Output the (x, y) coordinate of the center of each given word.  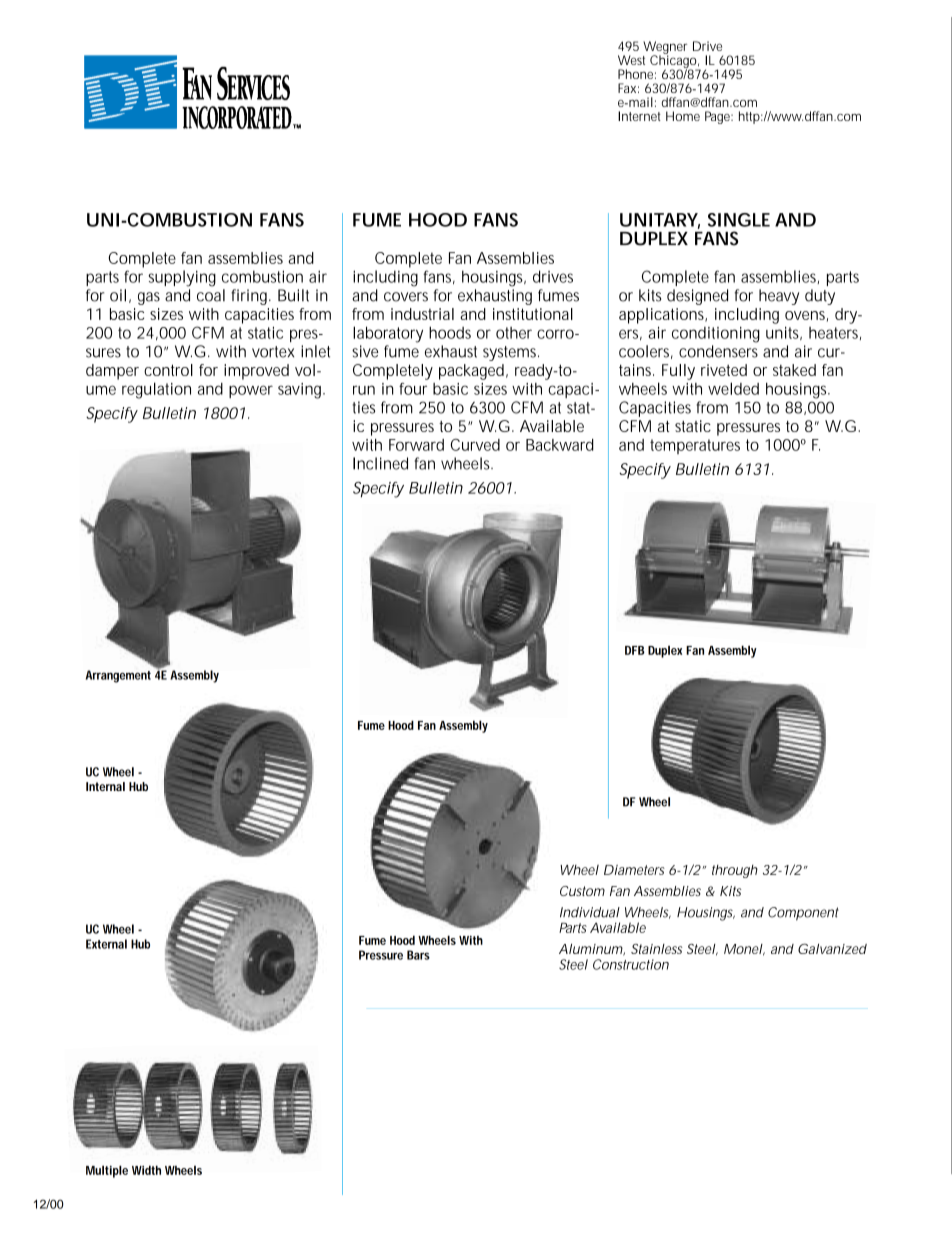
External (106, 944)
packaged (473, 372)
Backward (560, 445)
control (168, 370)
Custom (582, 891)
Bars (418, 955)
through (735, 871)
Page (719, 117)
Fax (628, 88)
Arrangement (118, 676)
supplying (182, 278)
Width (146, 1170)
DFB (635, 650)
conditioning (716, 335)
